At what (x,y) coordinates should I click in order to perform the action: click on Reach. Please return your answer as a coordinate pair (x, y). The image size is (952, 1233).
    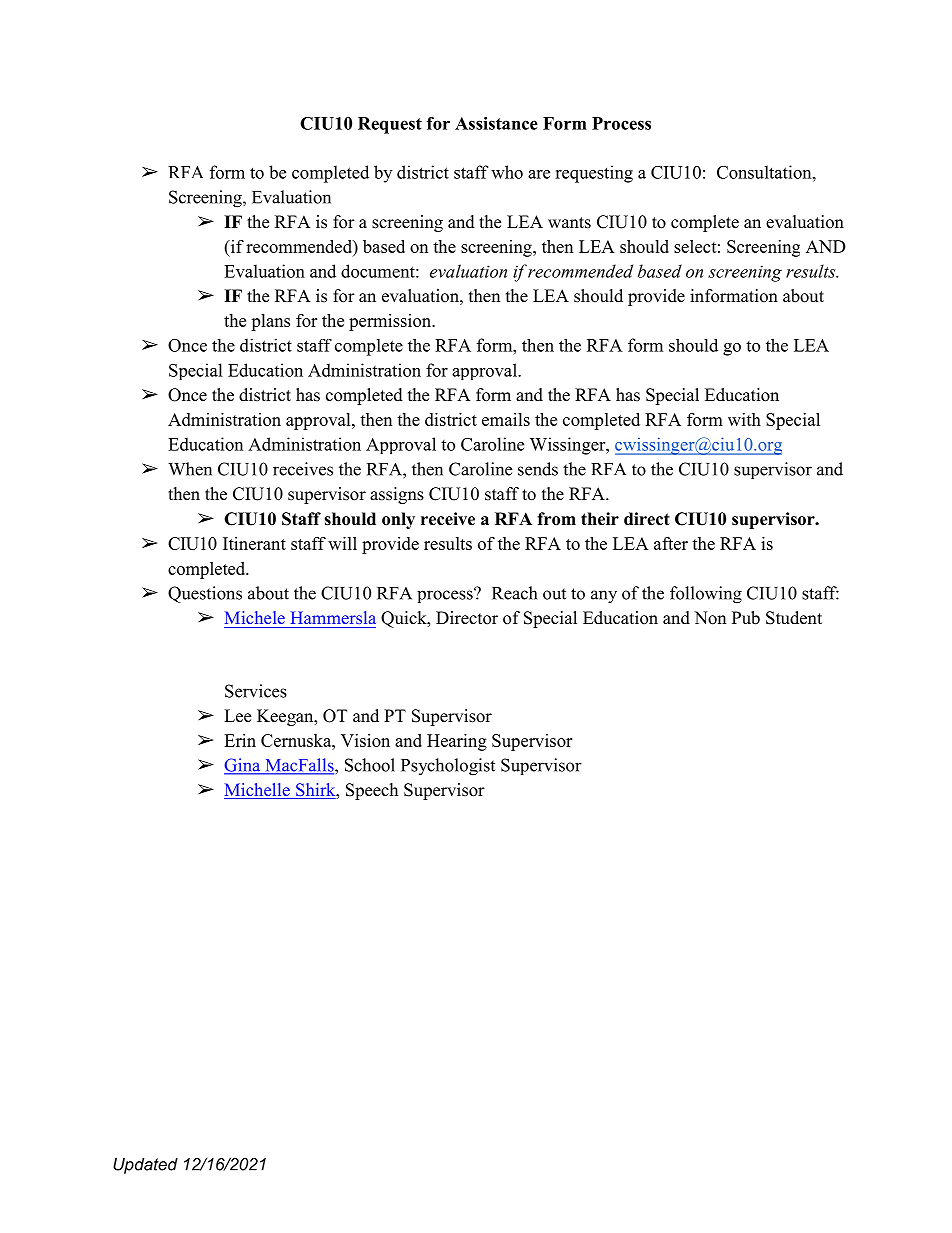
    Looking at the image, I should click on (514, 593).
